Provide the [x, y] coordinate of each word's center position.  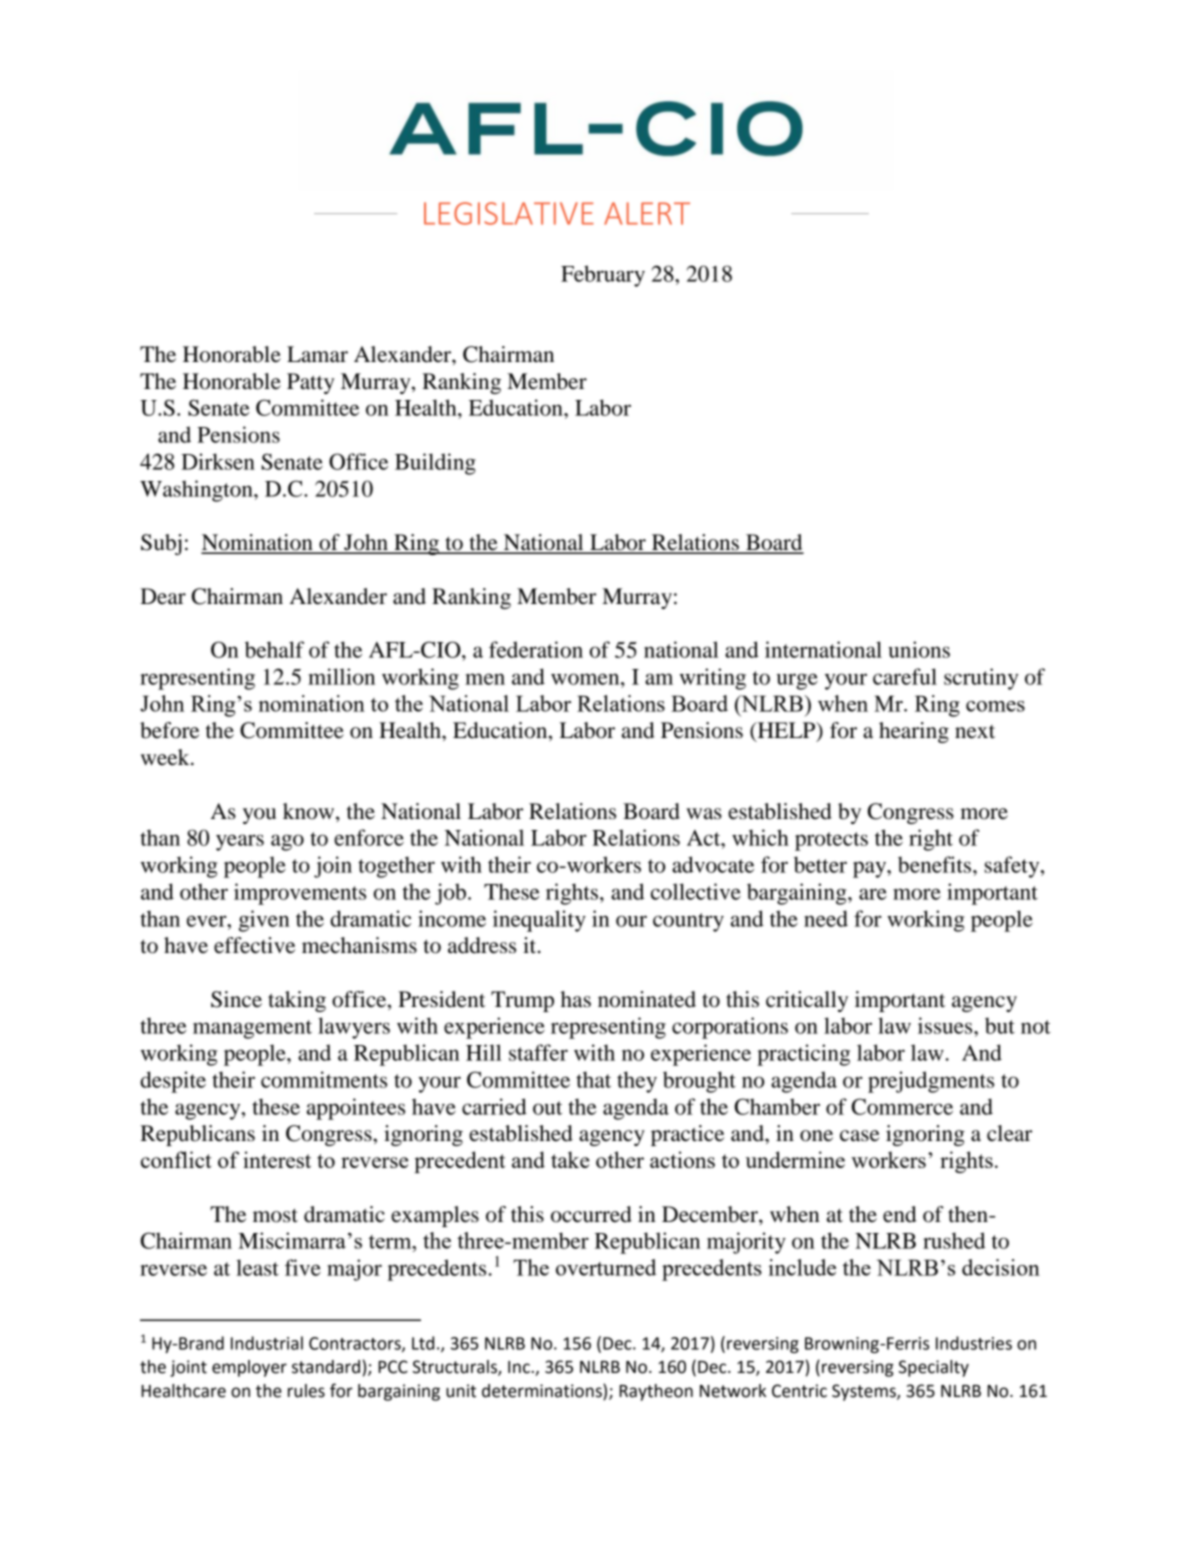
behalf [274, 649]
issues [946, 1025]
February [603, 276]
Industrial [267, 1343]
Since [236, 999]
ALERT [647, 213]
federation [536, 649]
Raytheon [656, 1392]
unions [919, 649]
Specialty [934, 1368]
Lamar [317, 354]
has [575, 999]
